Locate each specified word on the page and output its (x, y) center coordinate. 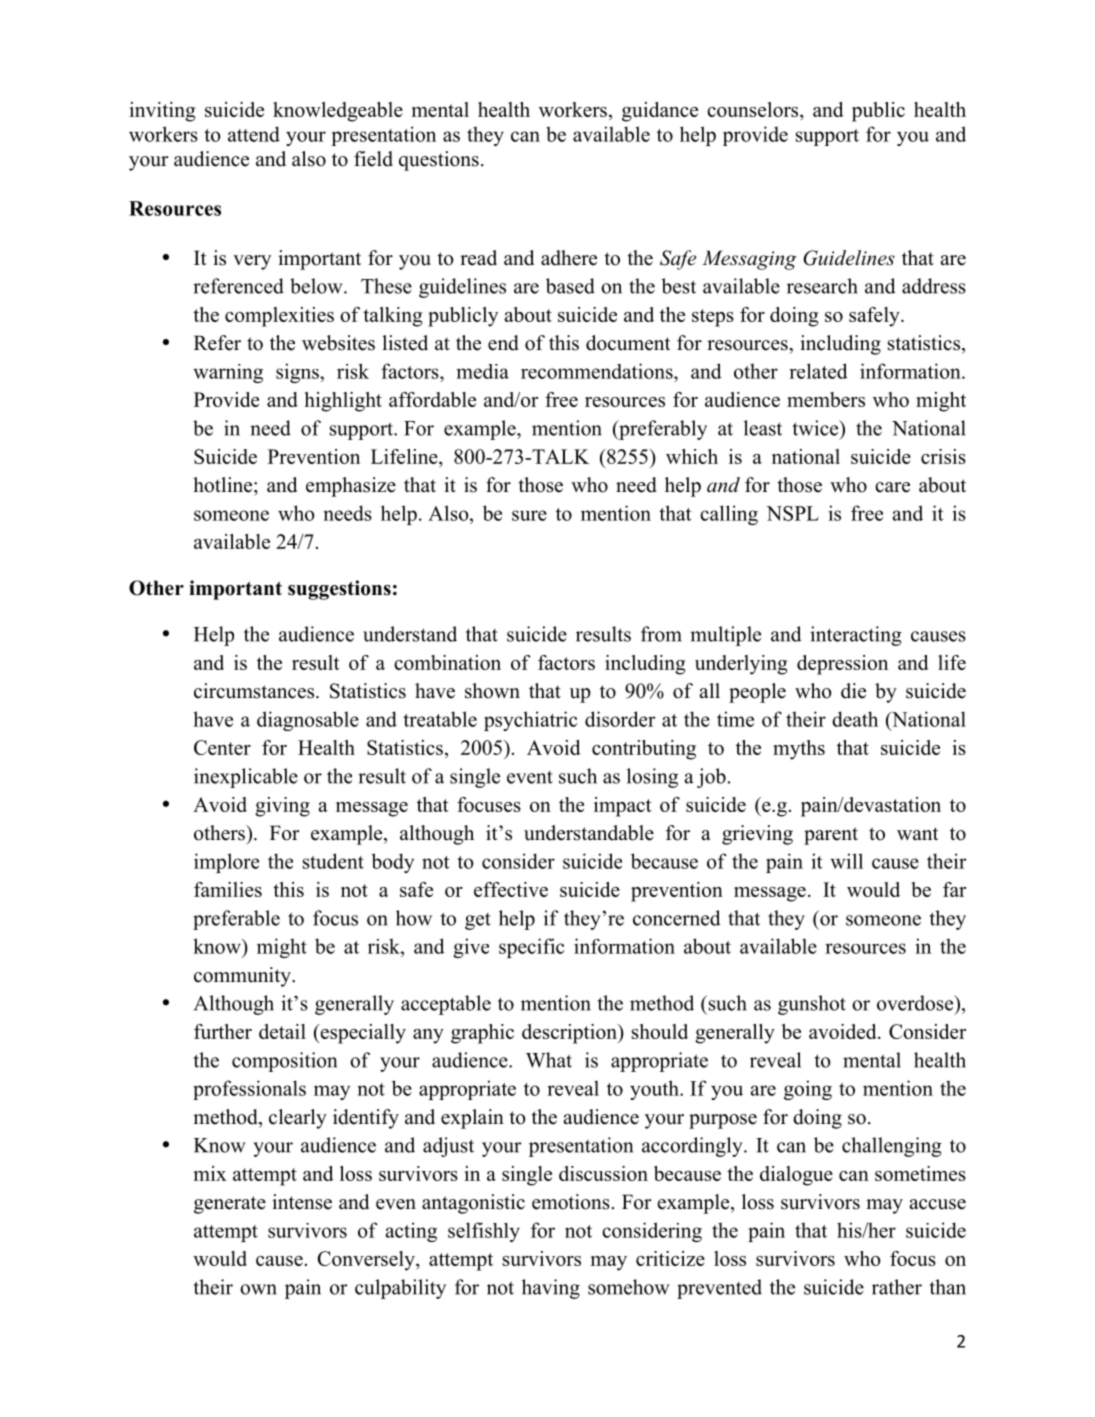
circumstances (255, 691)
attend (254, 134)
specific (531, 948)
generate (230, 1205)
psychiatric (530, 721)
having (551, 1289)
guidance (660, 112)
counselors (754, 109)
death (855, 719)
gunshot (812, 1005)
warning (228, 373)
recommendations (598, 371)
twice (816, 428)
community (243, 977)
